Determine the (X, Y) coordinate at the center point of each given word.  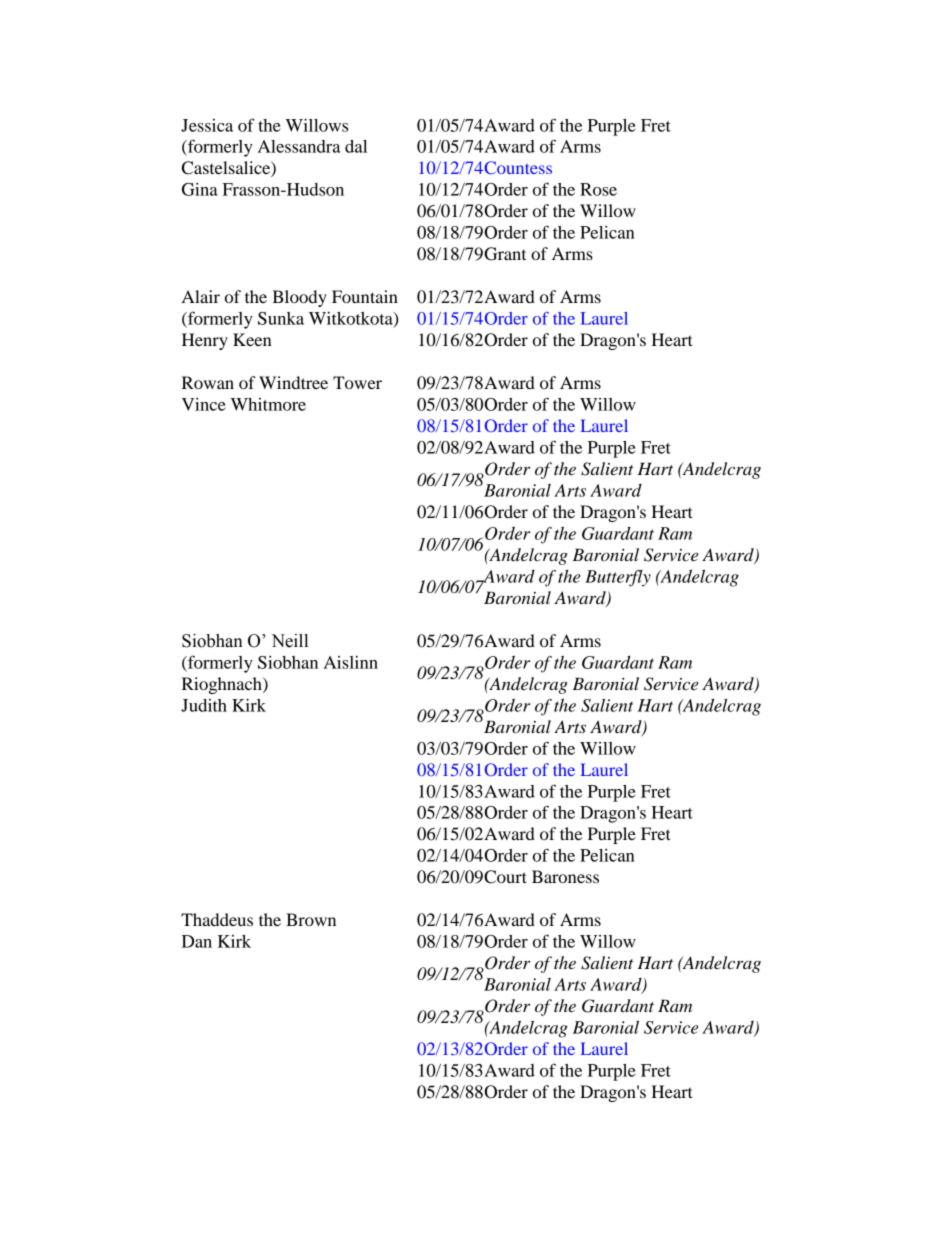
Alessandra (299, 146)
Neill (289, 641)
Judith (204, 705)
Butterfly (618, 578)
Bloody (299, 298)
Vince (204, 404)
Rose (598, 189)
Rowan (208, 382)
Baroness (565, 876)
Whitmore (268, 404)
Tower (357, 382)
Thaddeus (217, 919)
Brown (311, 919)
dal (356, 146)
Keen (252, 339)
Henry (205, 341)
